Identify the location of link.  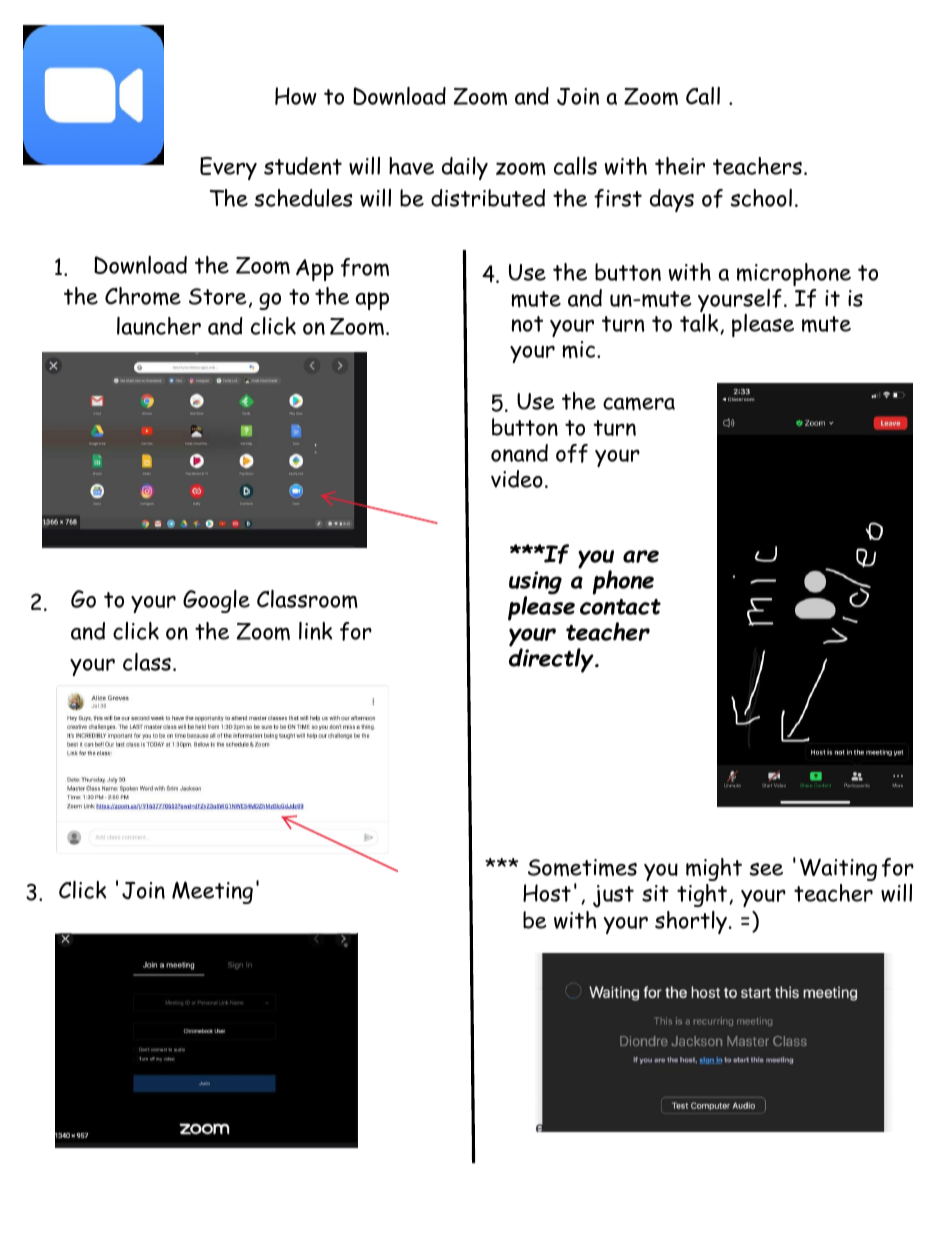
(315, 631).
